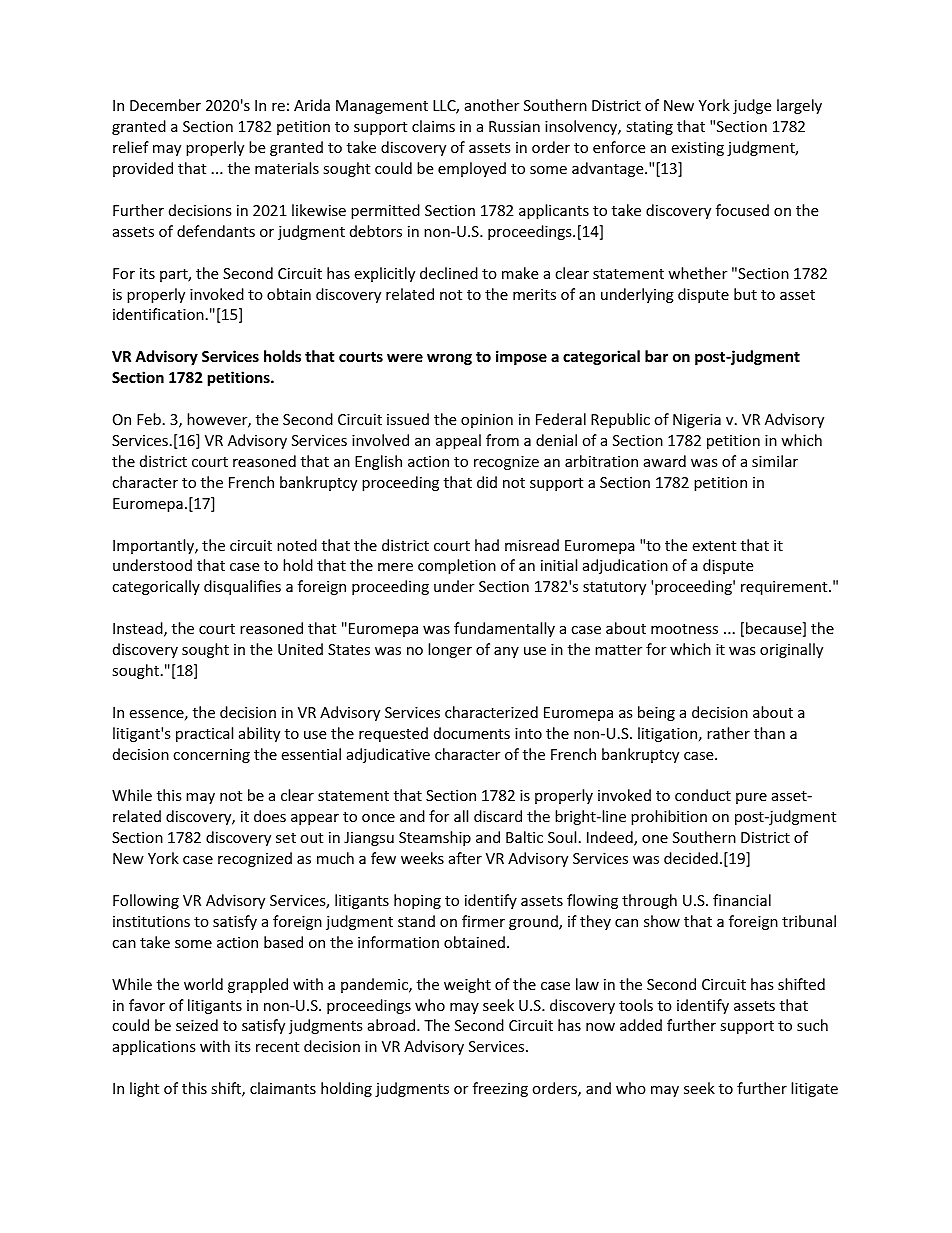 The image size is (952, 1233). Describe the element at coordinates (472, 733) in the screenshot. I see `documents` at that location.
